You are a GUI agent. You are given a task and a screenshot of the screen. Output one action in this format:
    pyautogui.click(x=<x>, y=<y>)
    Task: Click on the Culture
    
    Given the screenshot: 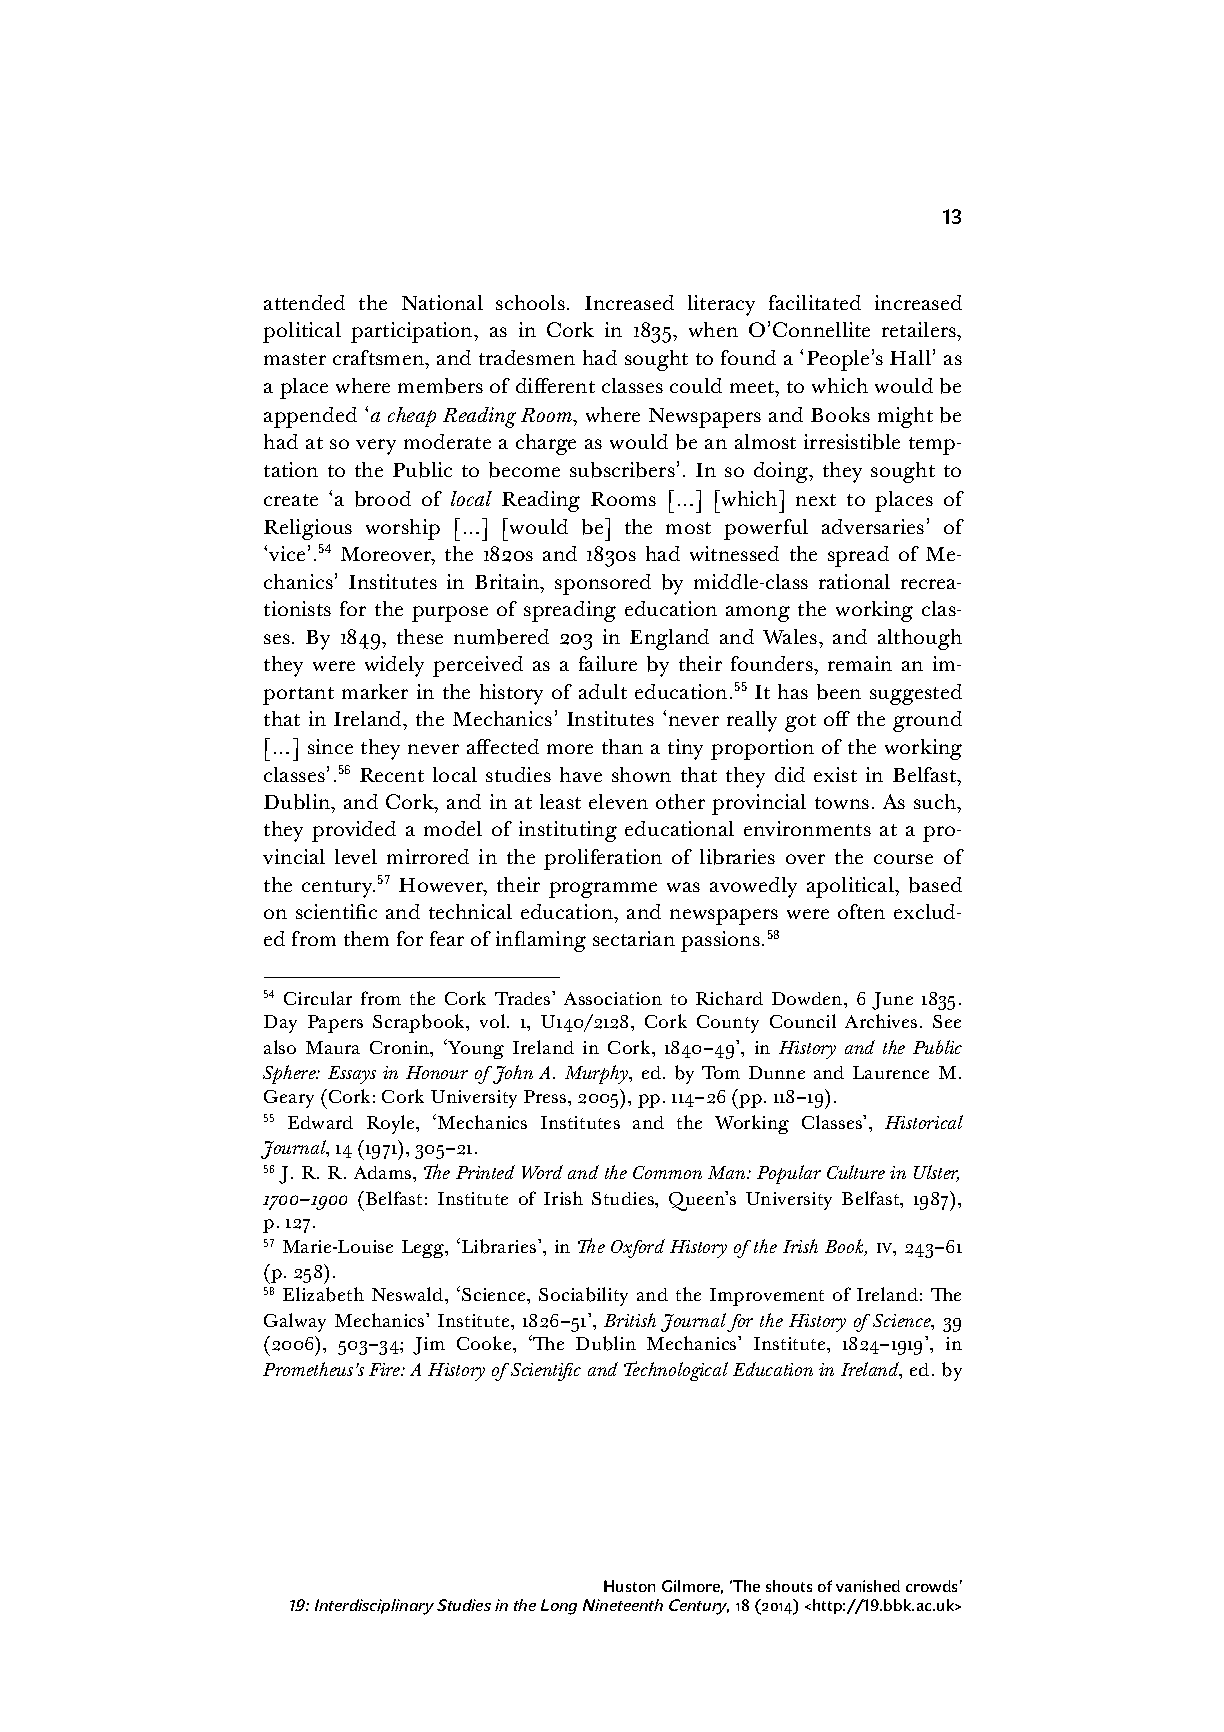 What is the action you would take?
    pyautogui.click(x=856, y=1172)
